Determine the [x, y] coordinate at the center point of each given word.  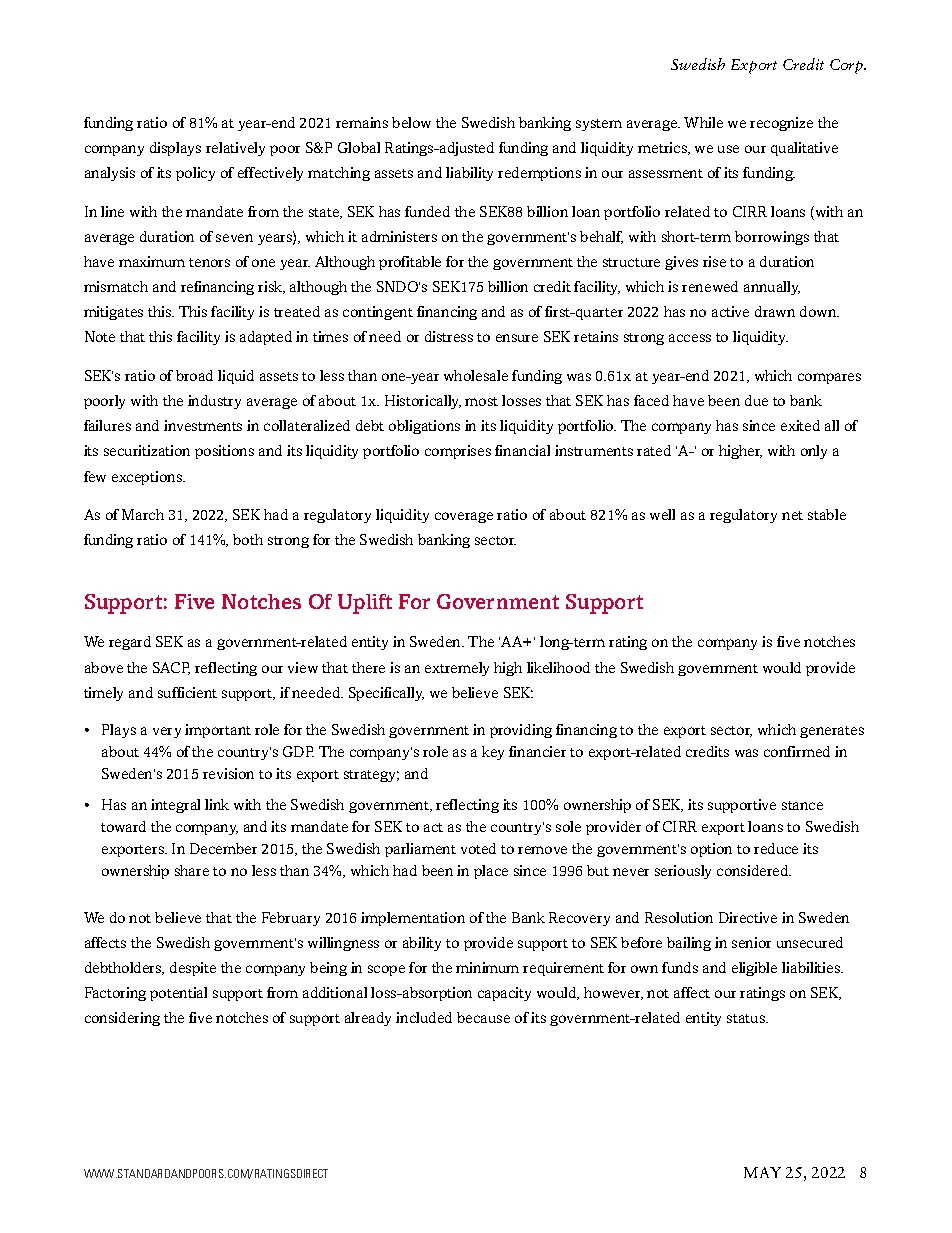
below [411, 122]
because [483, 1017]
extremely [457, 669]
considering [122, 1019]
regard [130, 643]
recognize [781, 124]
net [792, 515]
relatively [235, 149]
